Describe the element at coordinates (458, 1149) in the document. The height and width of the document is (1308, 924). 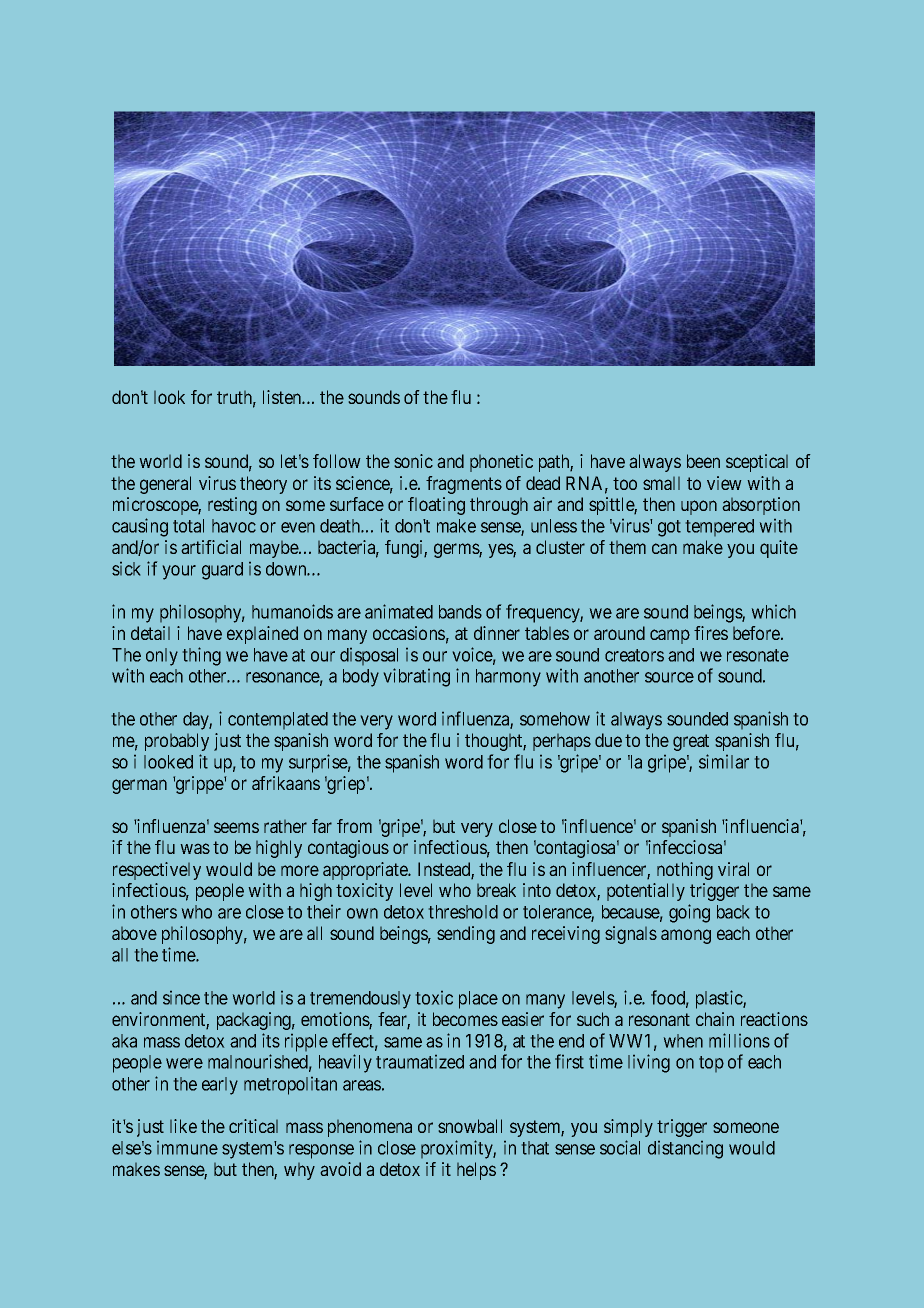
I see `proximity` at that location.
